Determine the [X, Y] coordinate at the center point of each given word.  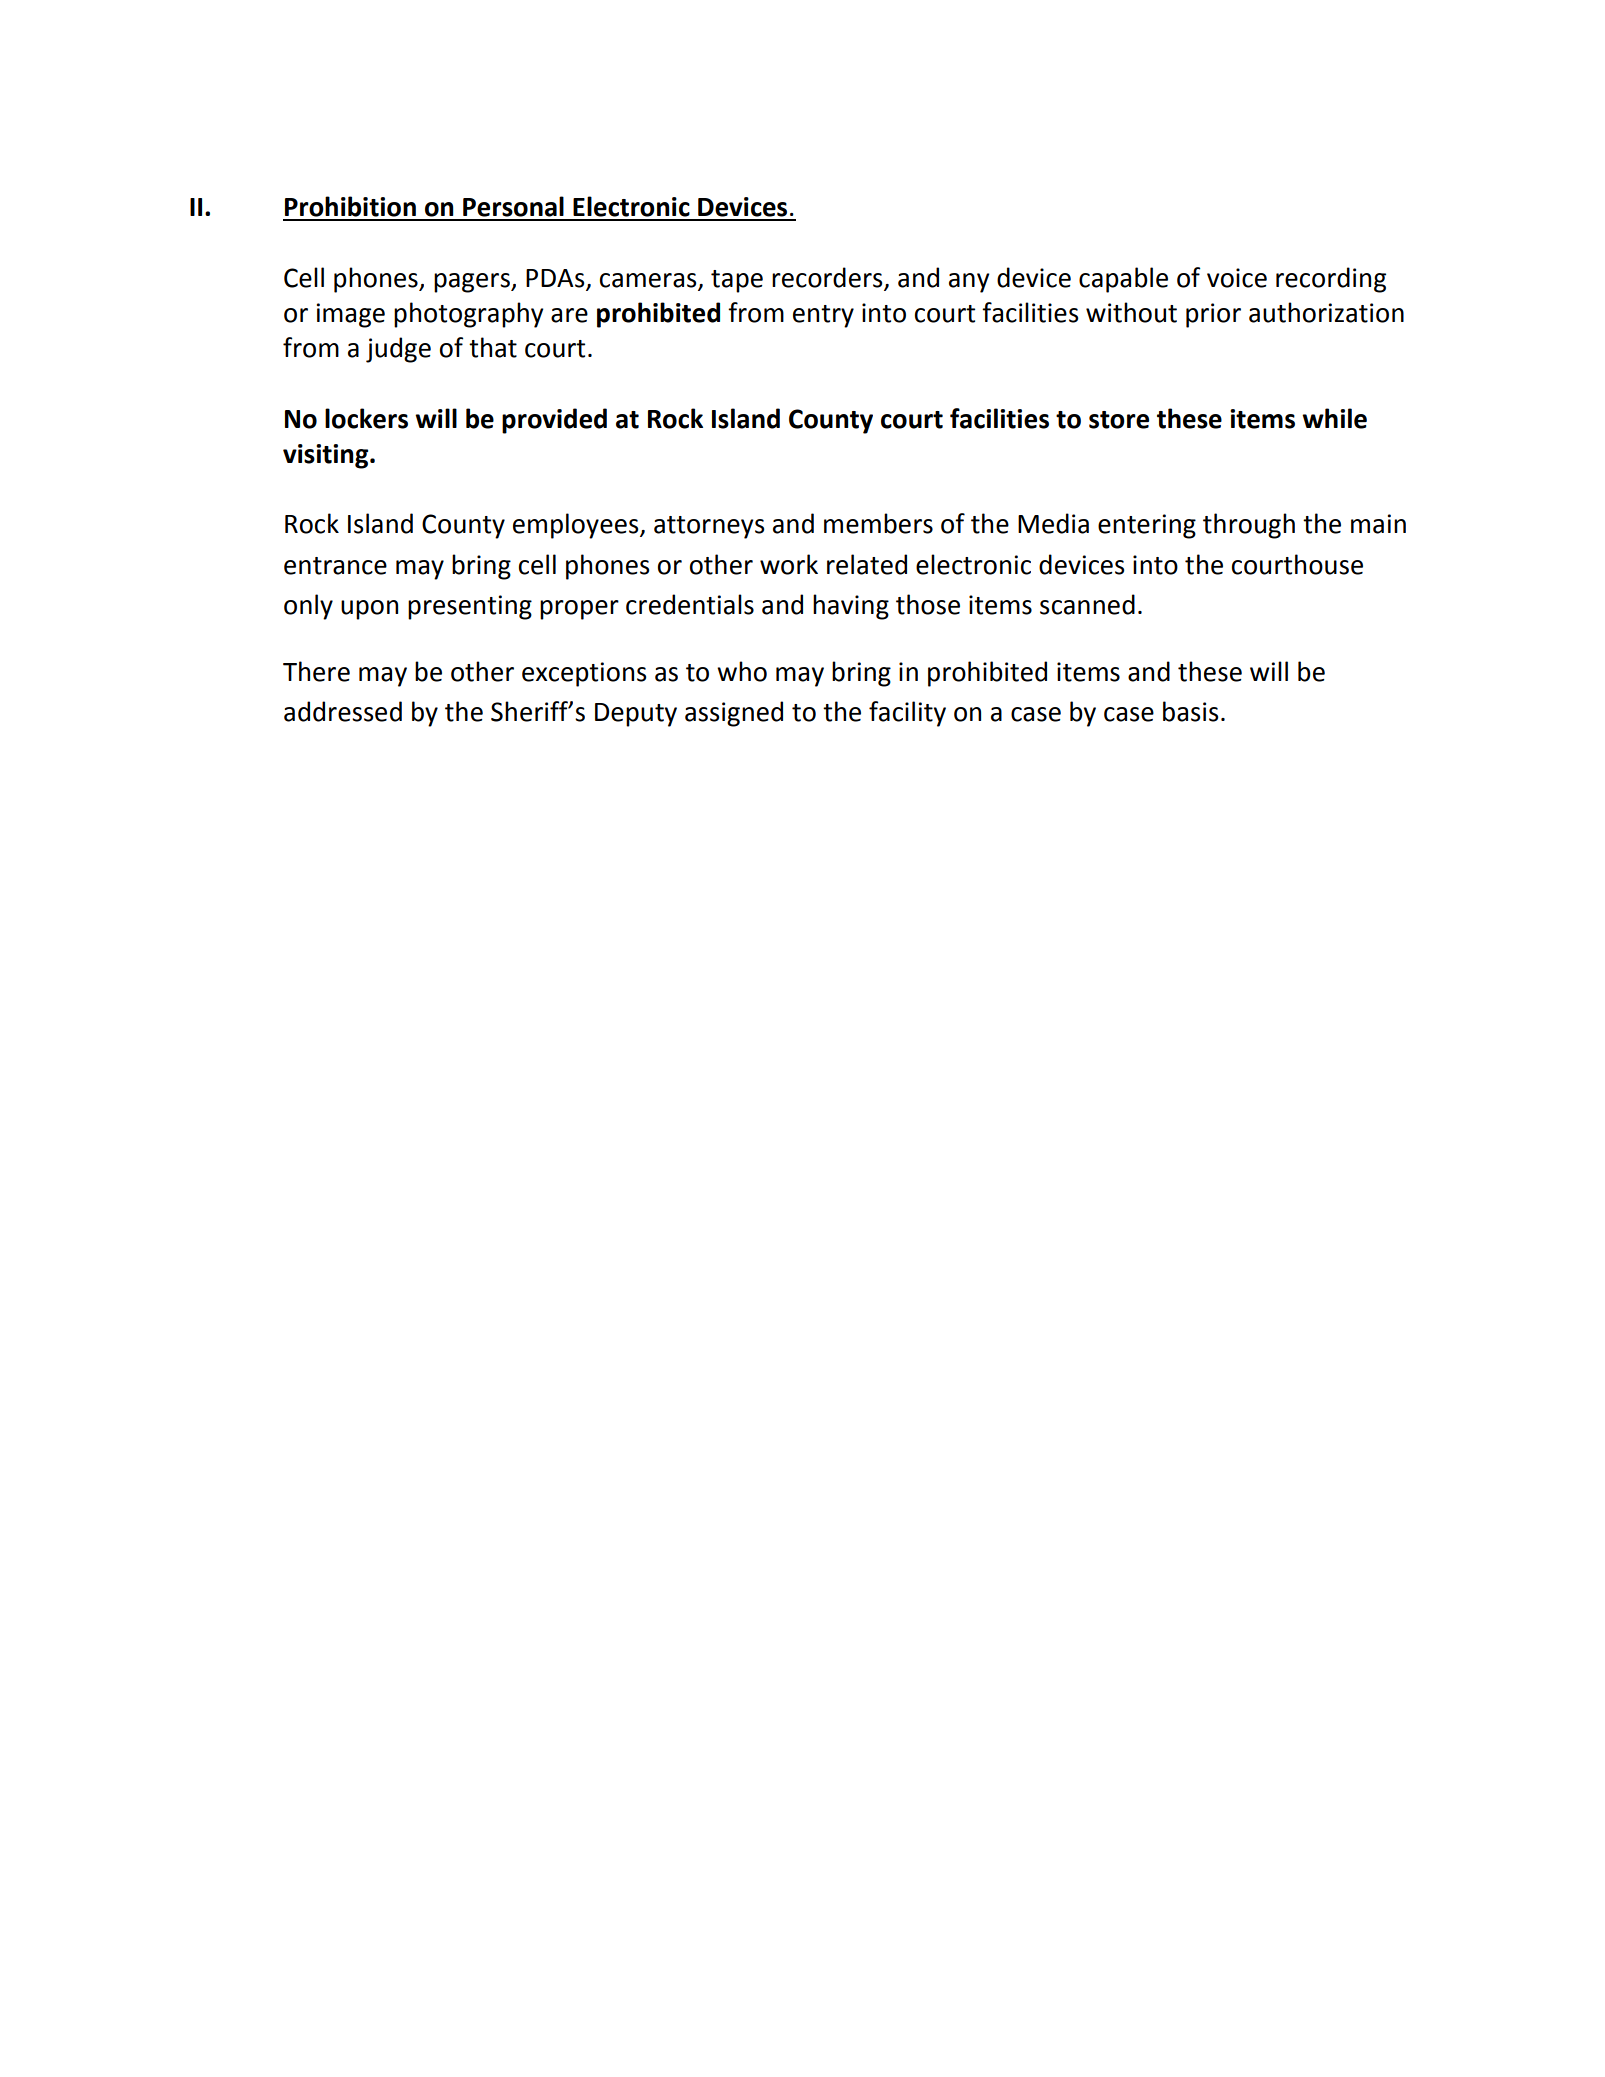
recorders [827, 277]
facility [907, 714]
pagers [473, 283]
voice [1237, 278]
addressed [343, 711]
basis [1190, 711]
